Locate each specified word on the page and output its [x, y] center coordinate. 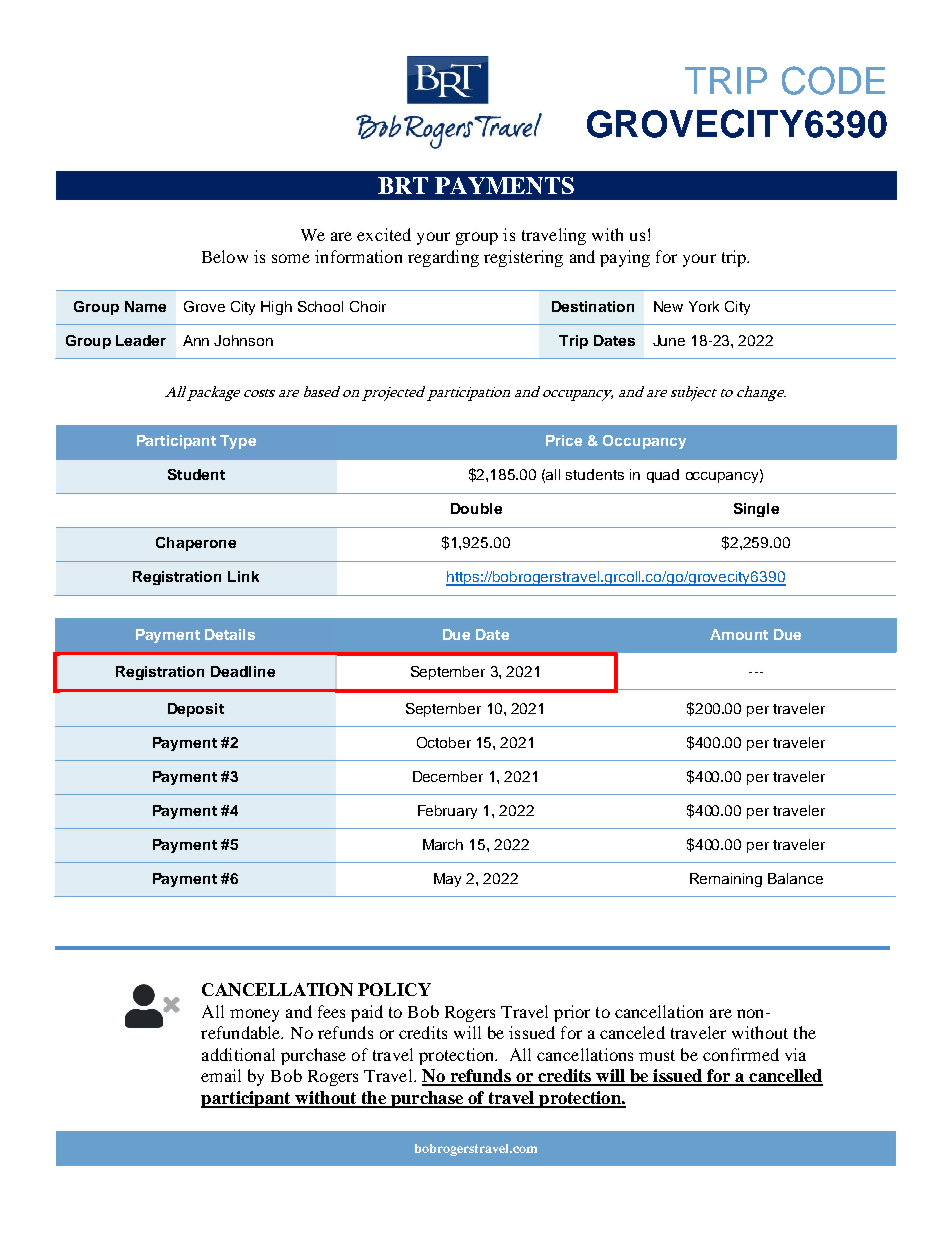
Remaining [726, 880]
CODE [833, 80]
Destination [593, 306]
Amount [739, 634]
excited [384, 234]
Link [243, 576]
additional [238, 1054]
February [447, 812]
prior [572, 1013]
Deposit [196, 710]
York [704, 306]
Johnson [243, 340]
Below [225, 256]
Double [476, 508]
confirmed [741, 1054]
